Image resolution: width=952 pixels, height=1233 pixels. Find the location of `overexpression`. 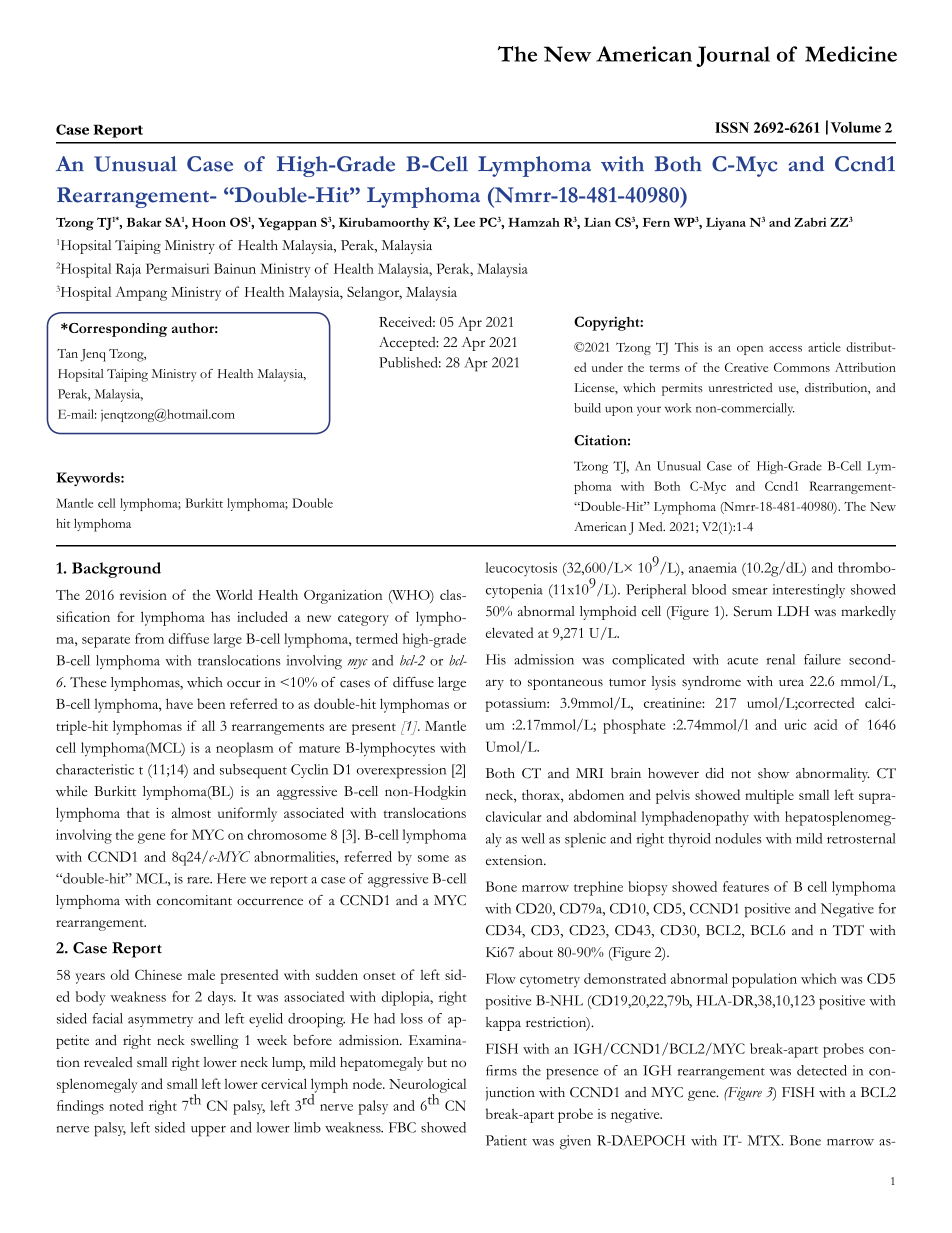

overexpression is located at coordinates (401, 771).
